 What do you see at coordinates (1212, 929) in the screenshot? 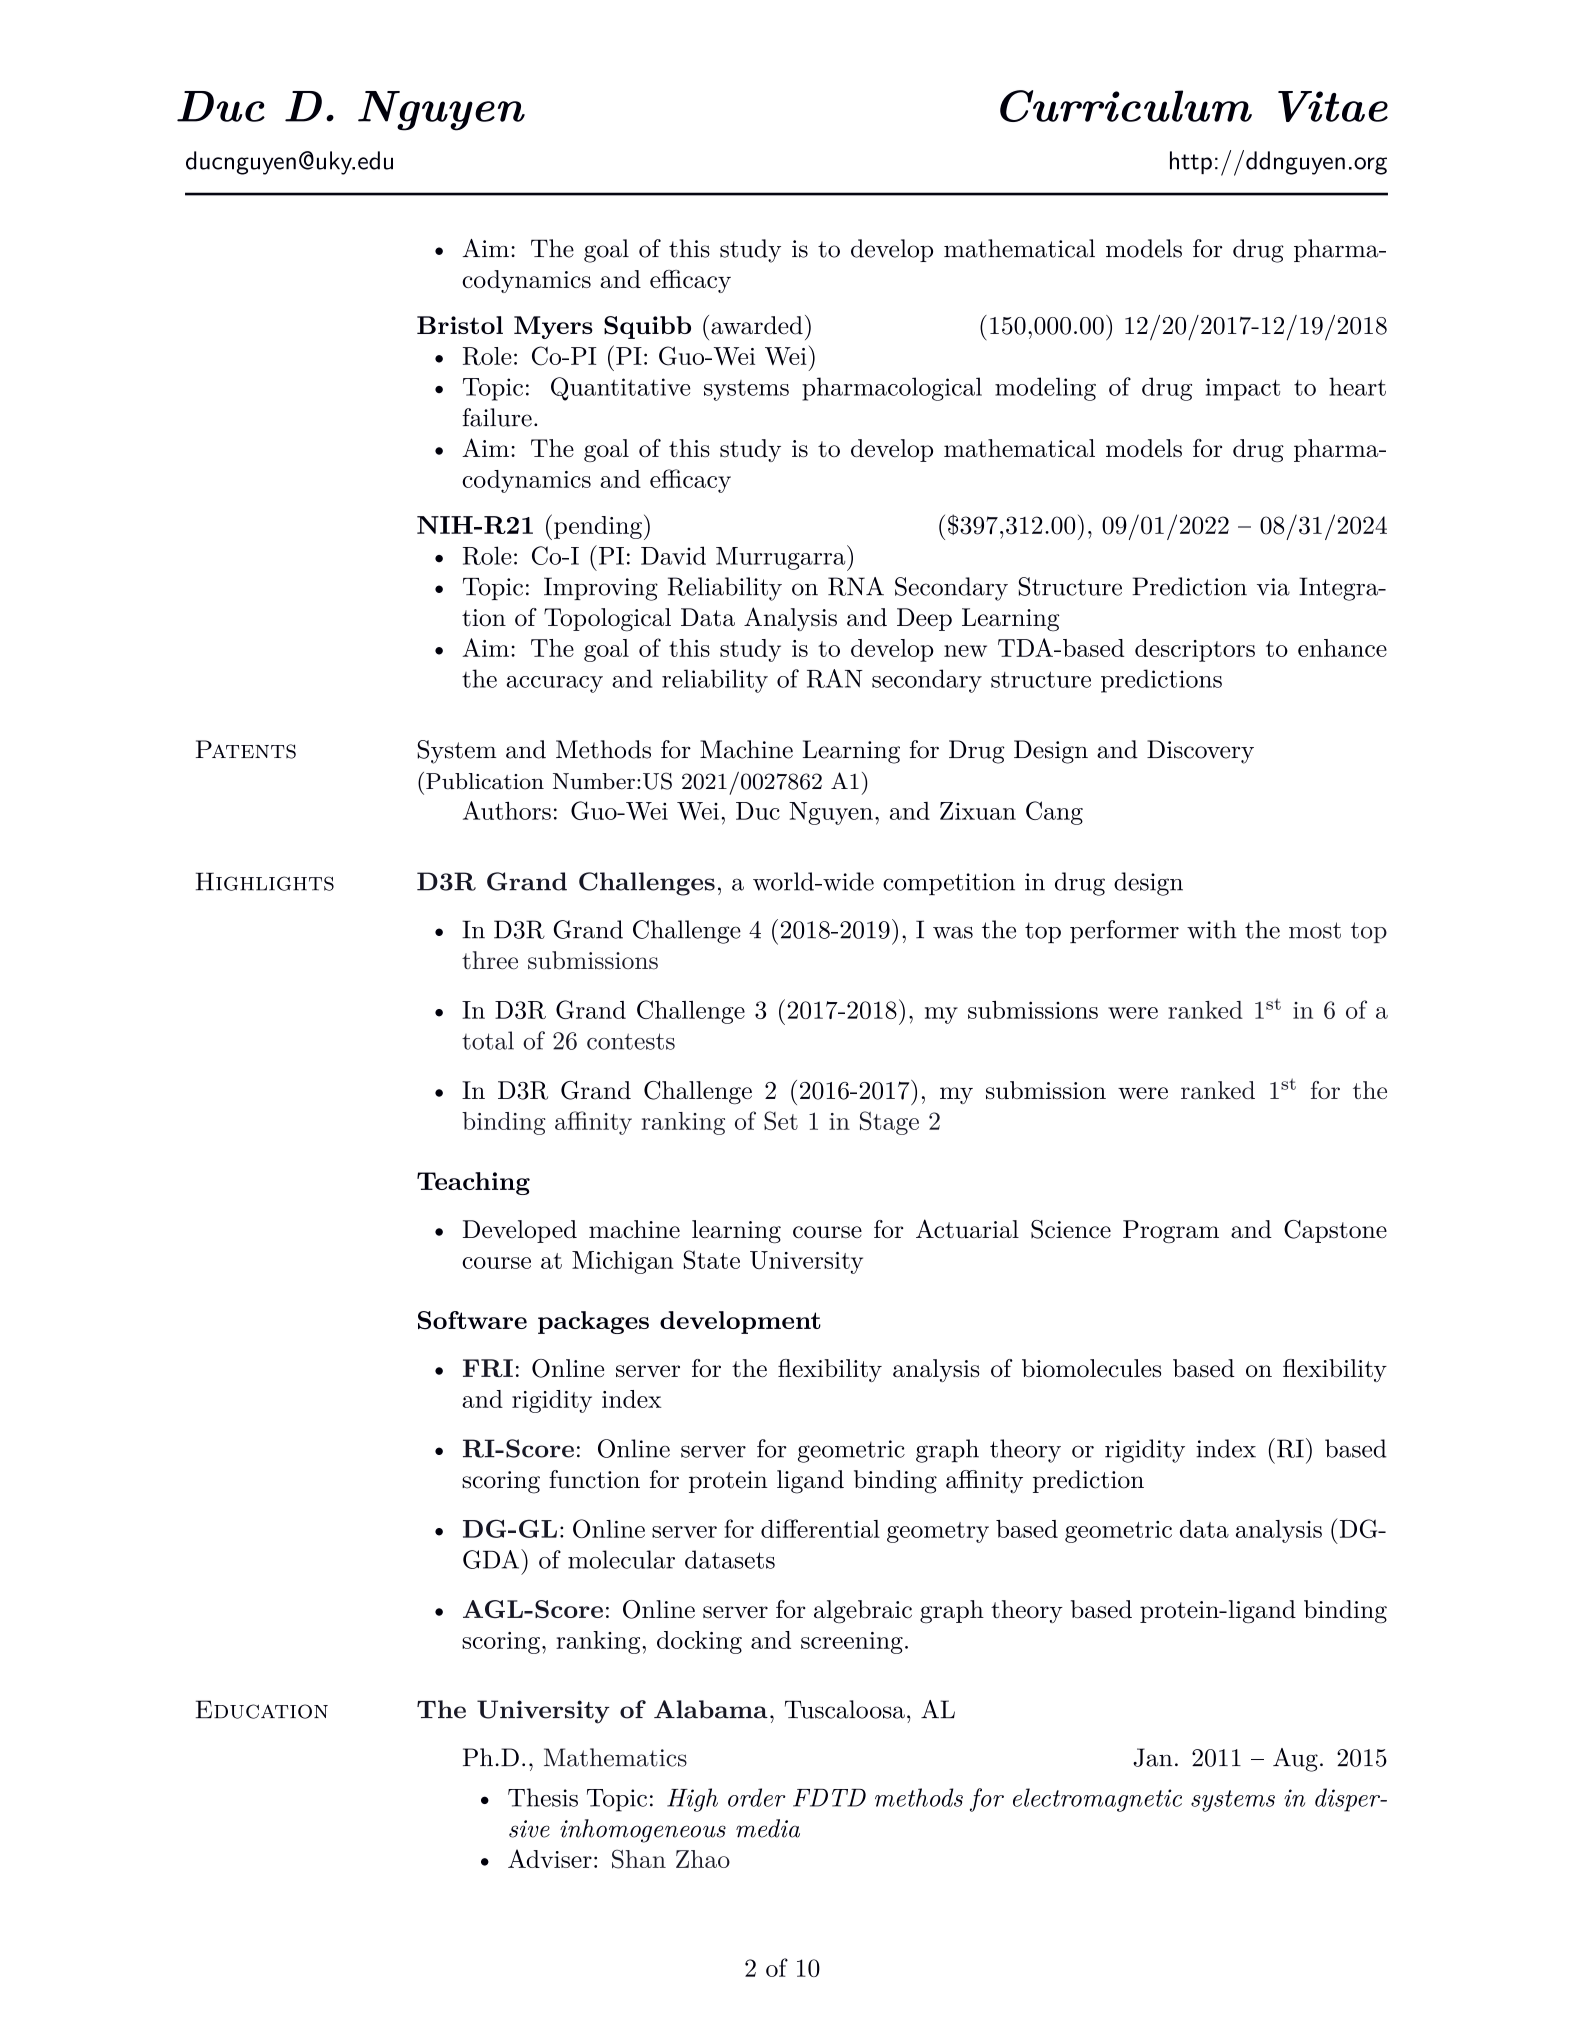
I see `with` at bounding box center [1212, 929].
